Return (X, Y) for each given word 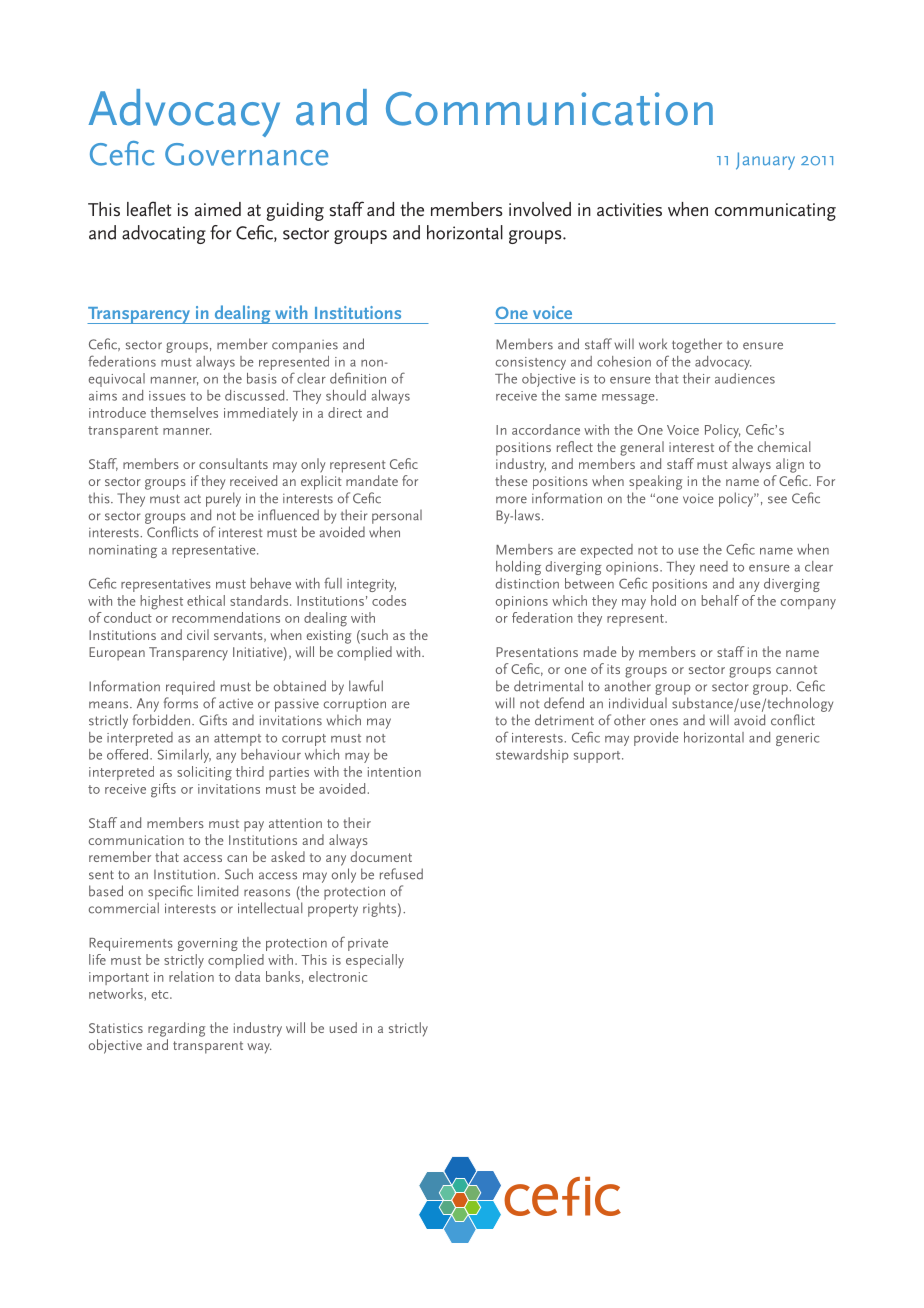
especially (375, 961)
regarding (176, 1029)
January (765, 161)
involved (540, 209)
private (368, 944)
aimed (218, 209)
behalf (720, 600)
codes (389, 600)
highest (161, 602)
